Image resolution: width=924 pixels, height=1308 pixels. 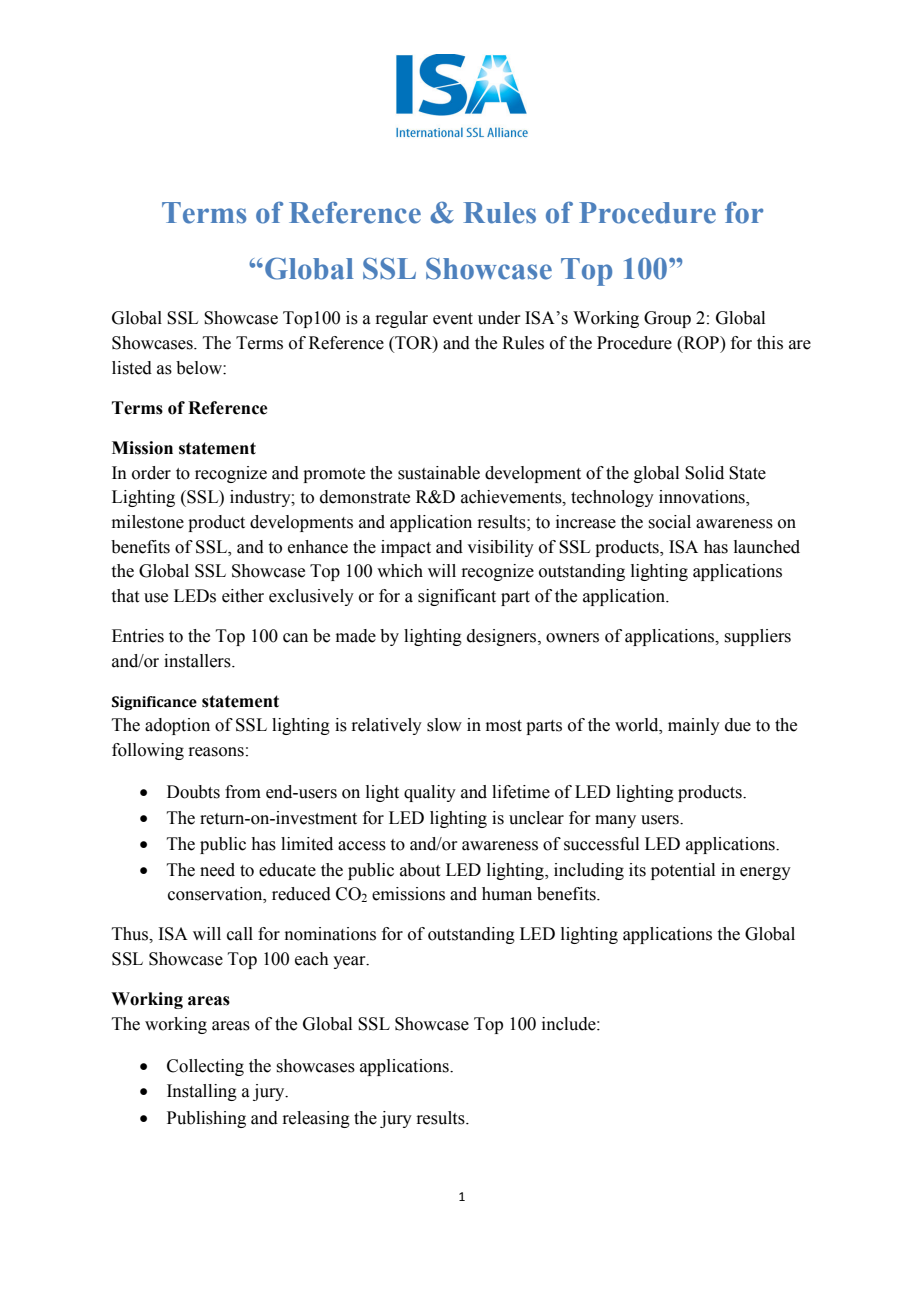 I want to click on Installing, so click(x=202, y=1092).
